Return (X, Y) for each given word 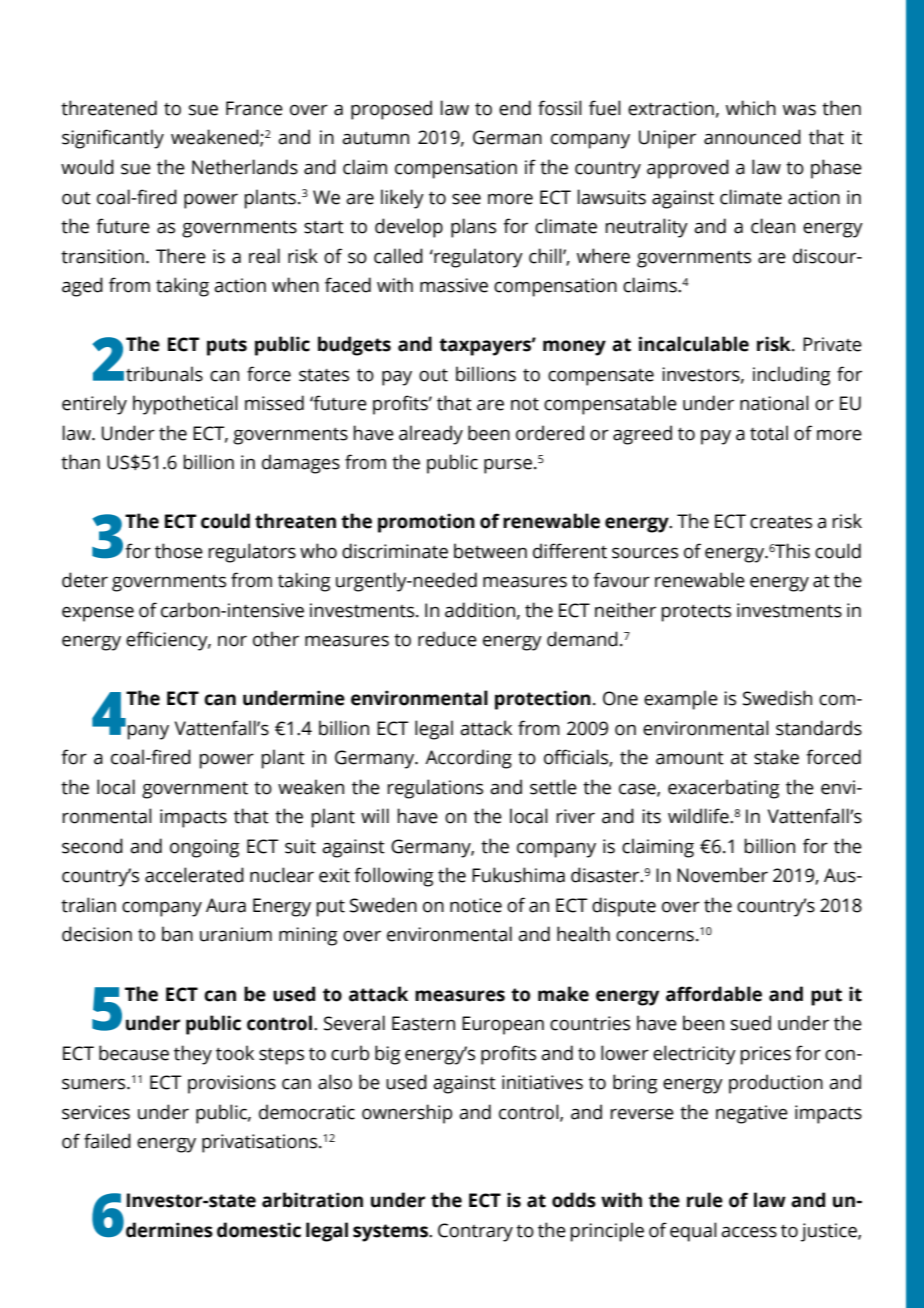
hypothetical (185, 405)
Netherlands (245, 167)
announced (752, 137)
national (774, 403)
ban (177, 934)
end (515, 108)
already (431, 435)
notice (476, 905)
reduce (447, 639)
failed (107, 1141)
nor (232, 641)
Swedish (777, 698)
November (722, 875)
